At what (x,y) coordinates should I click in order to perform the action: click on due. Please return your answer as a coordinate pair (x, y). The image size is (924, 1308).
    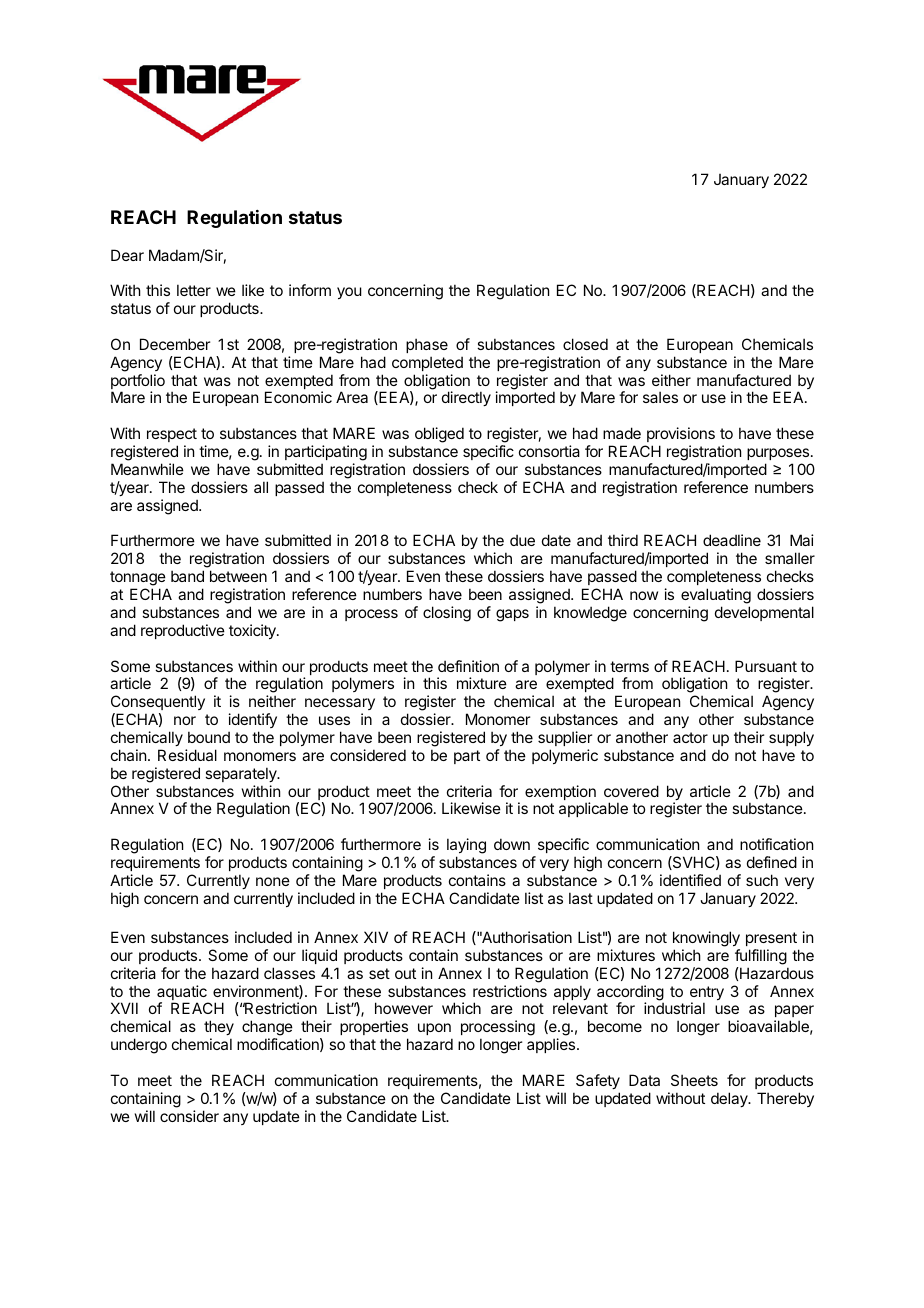
    Looking at the image, I should click on (522, 540).
